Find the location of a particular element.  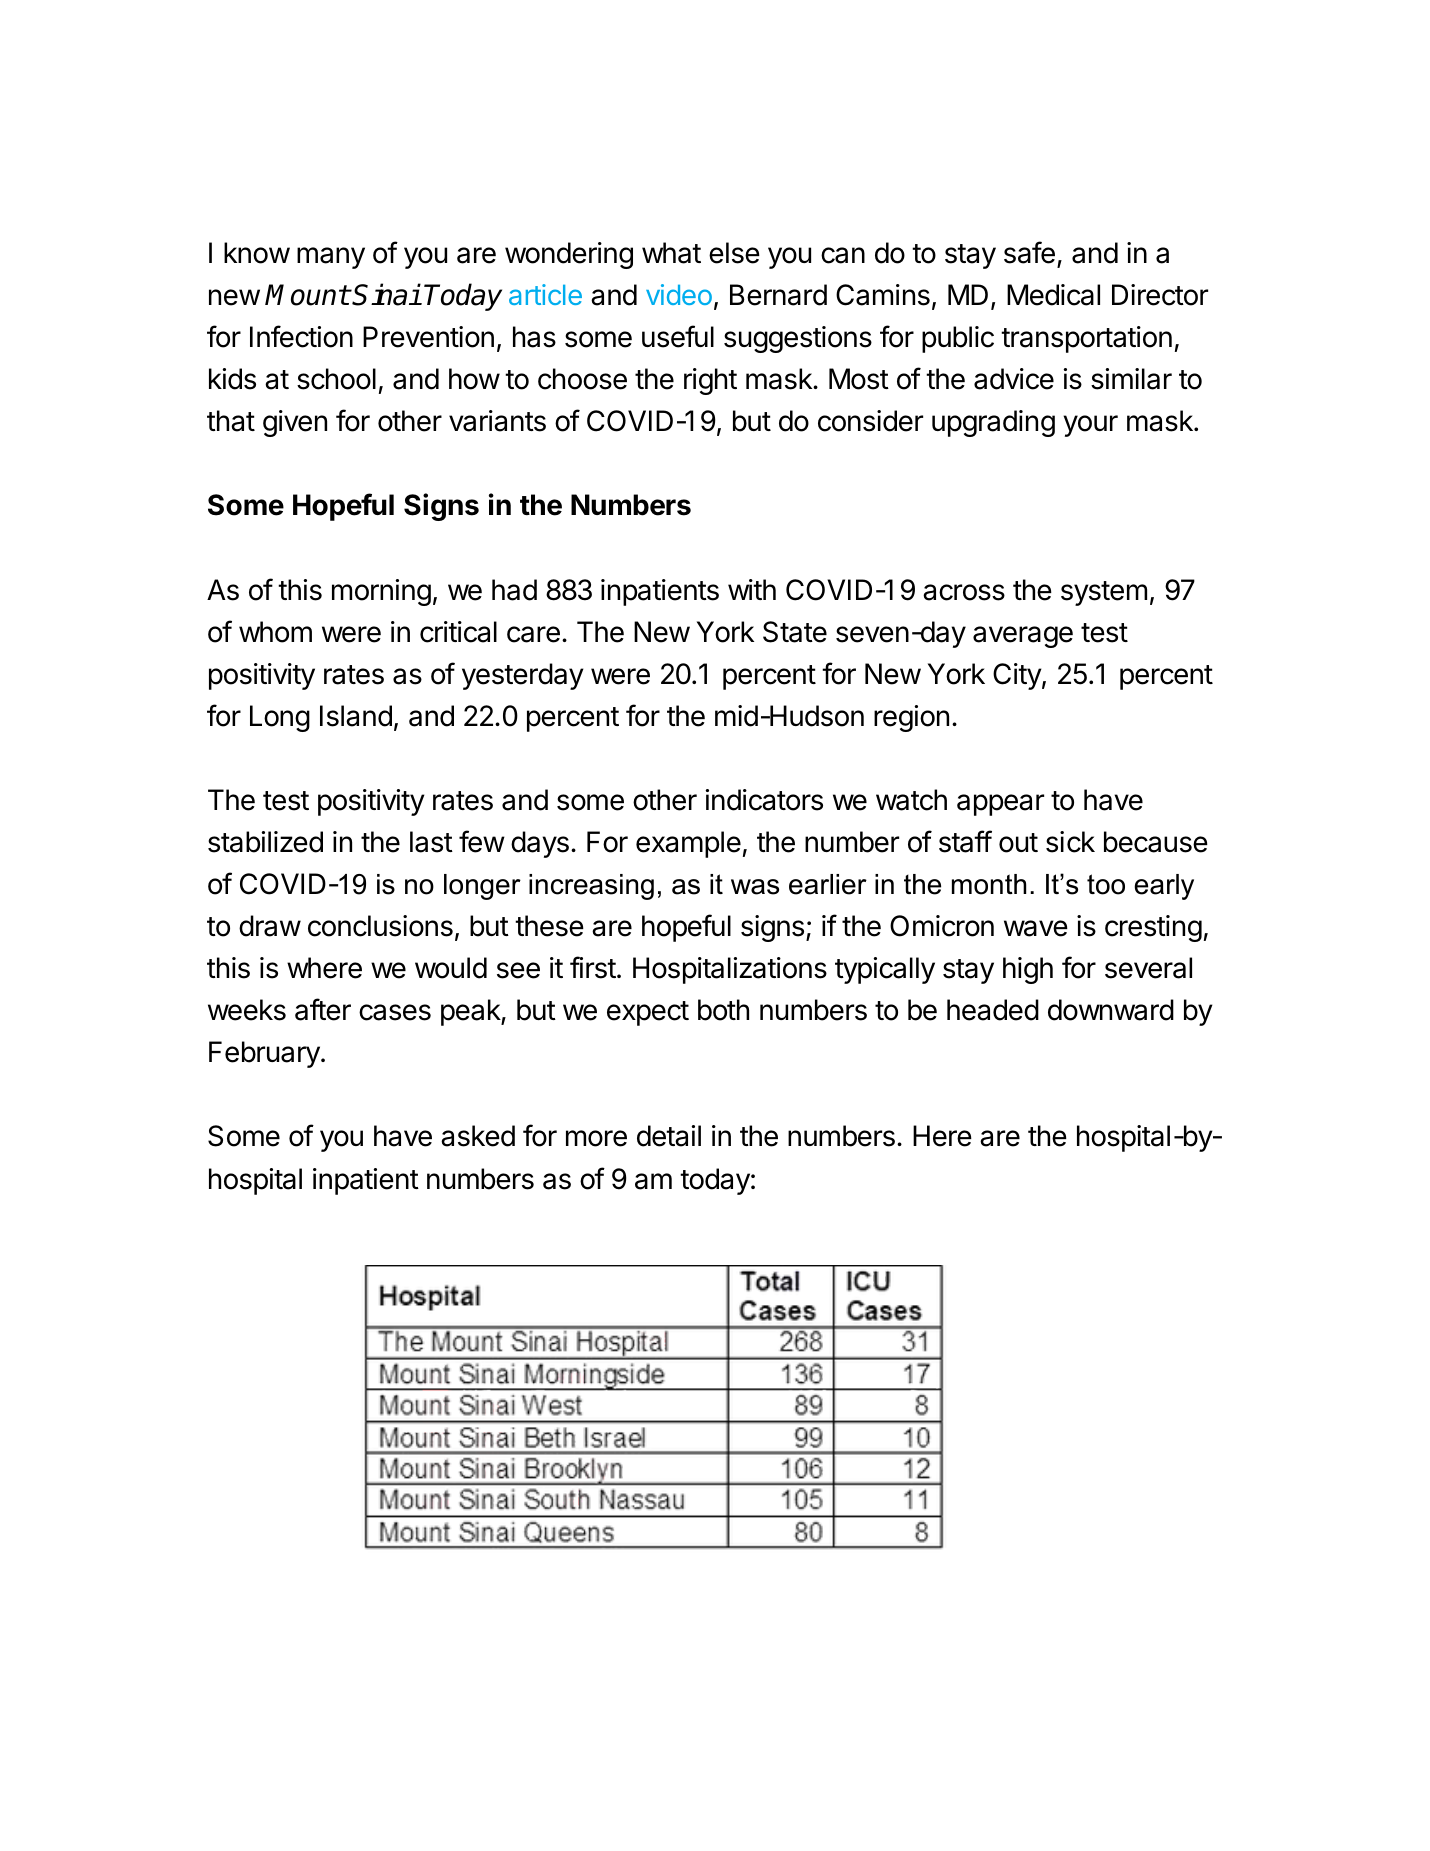

average is located at coordinates (1023, 637).
